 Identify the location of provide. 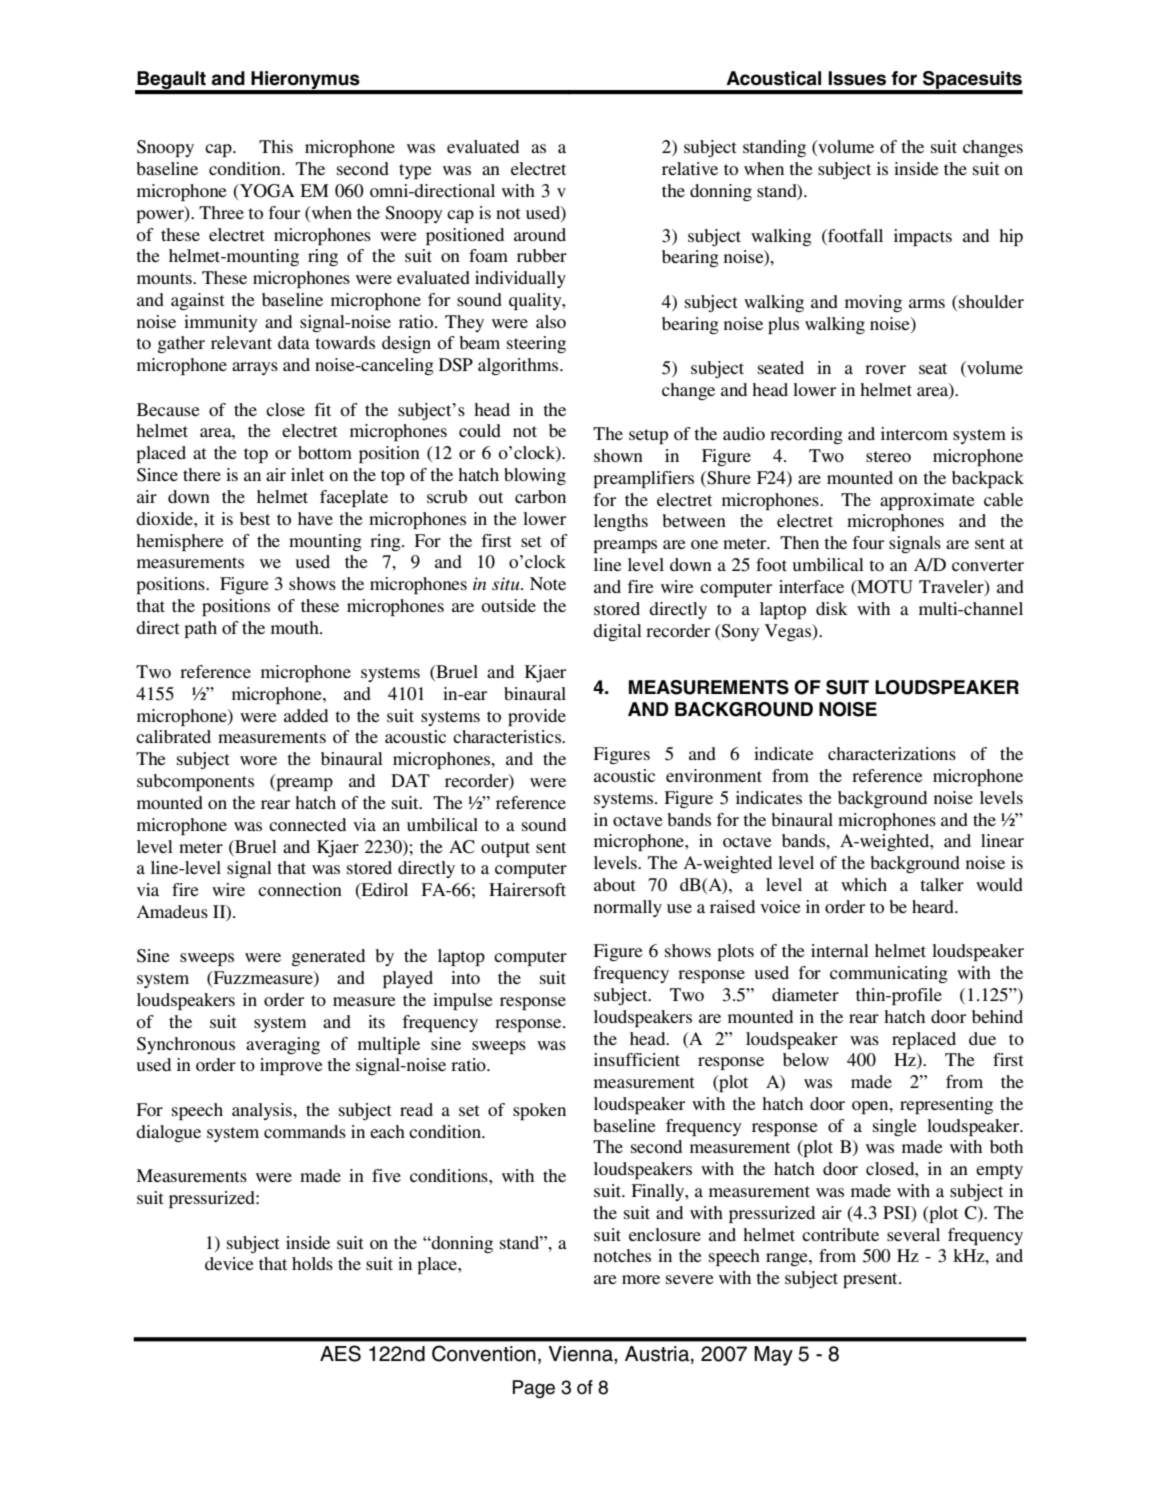
(537, 717).
